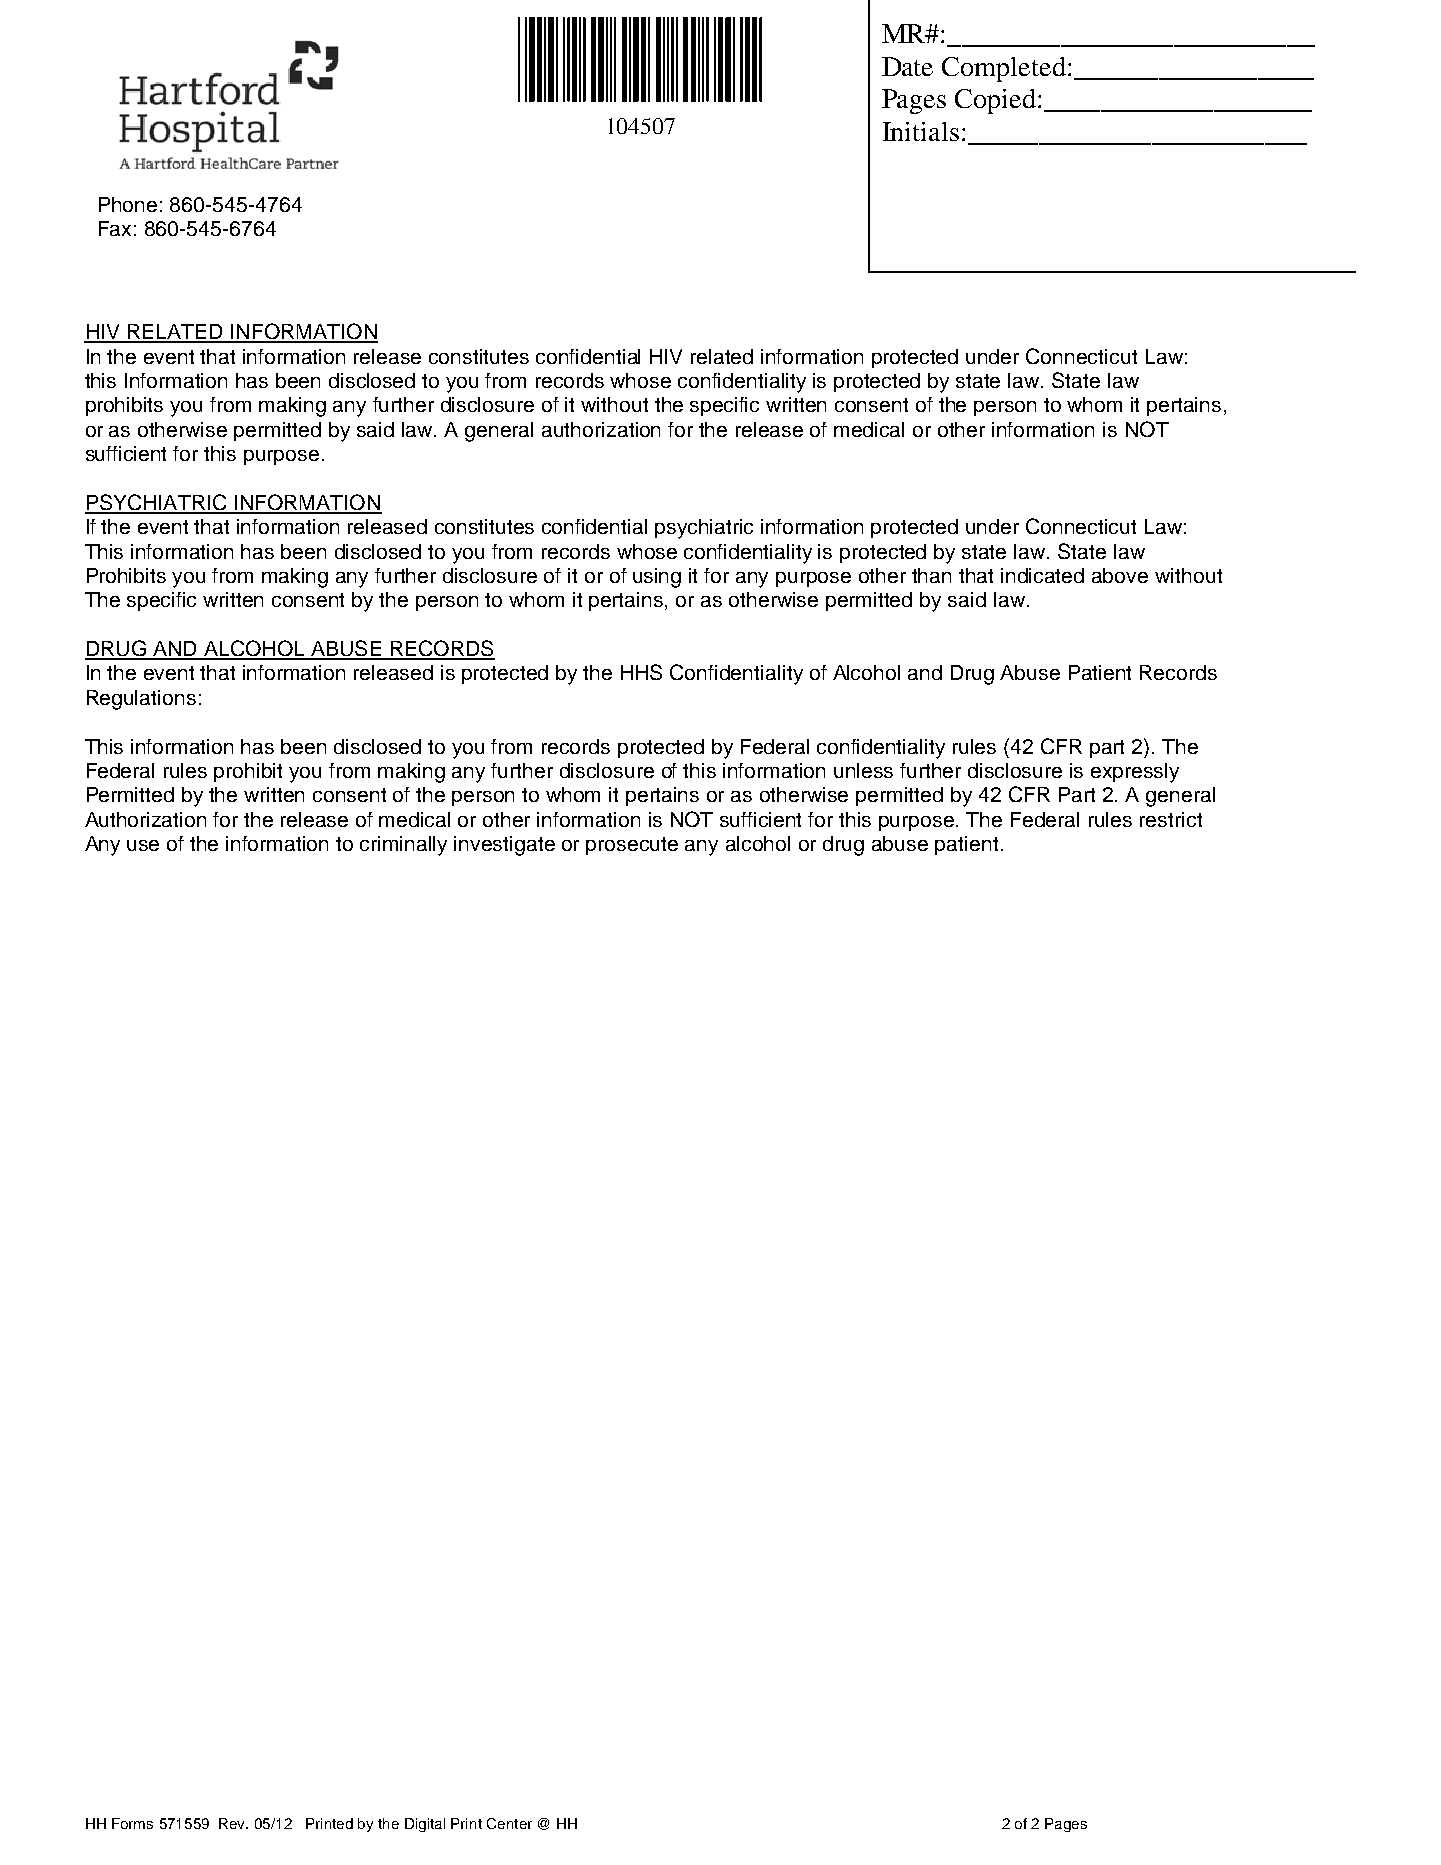  What do you see at coordinates (1171, 819) in the screenshot?
I see `restrict` at bounding box center [1171, 819].
